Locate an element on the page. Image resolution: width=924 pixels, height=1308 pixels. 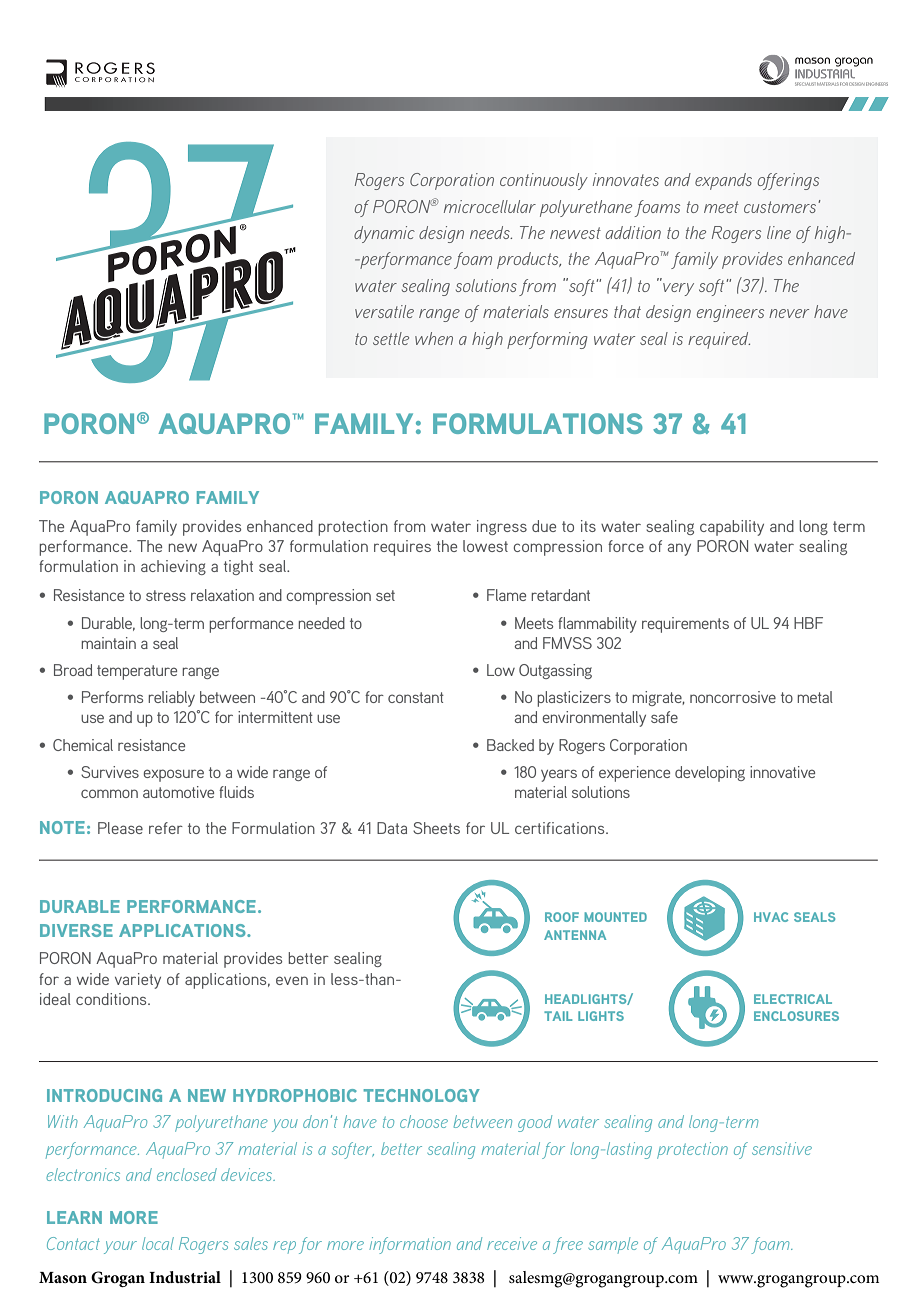
safe is located at coordinates (664, 717).
